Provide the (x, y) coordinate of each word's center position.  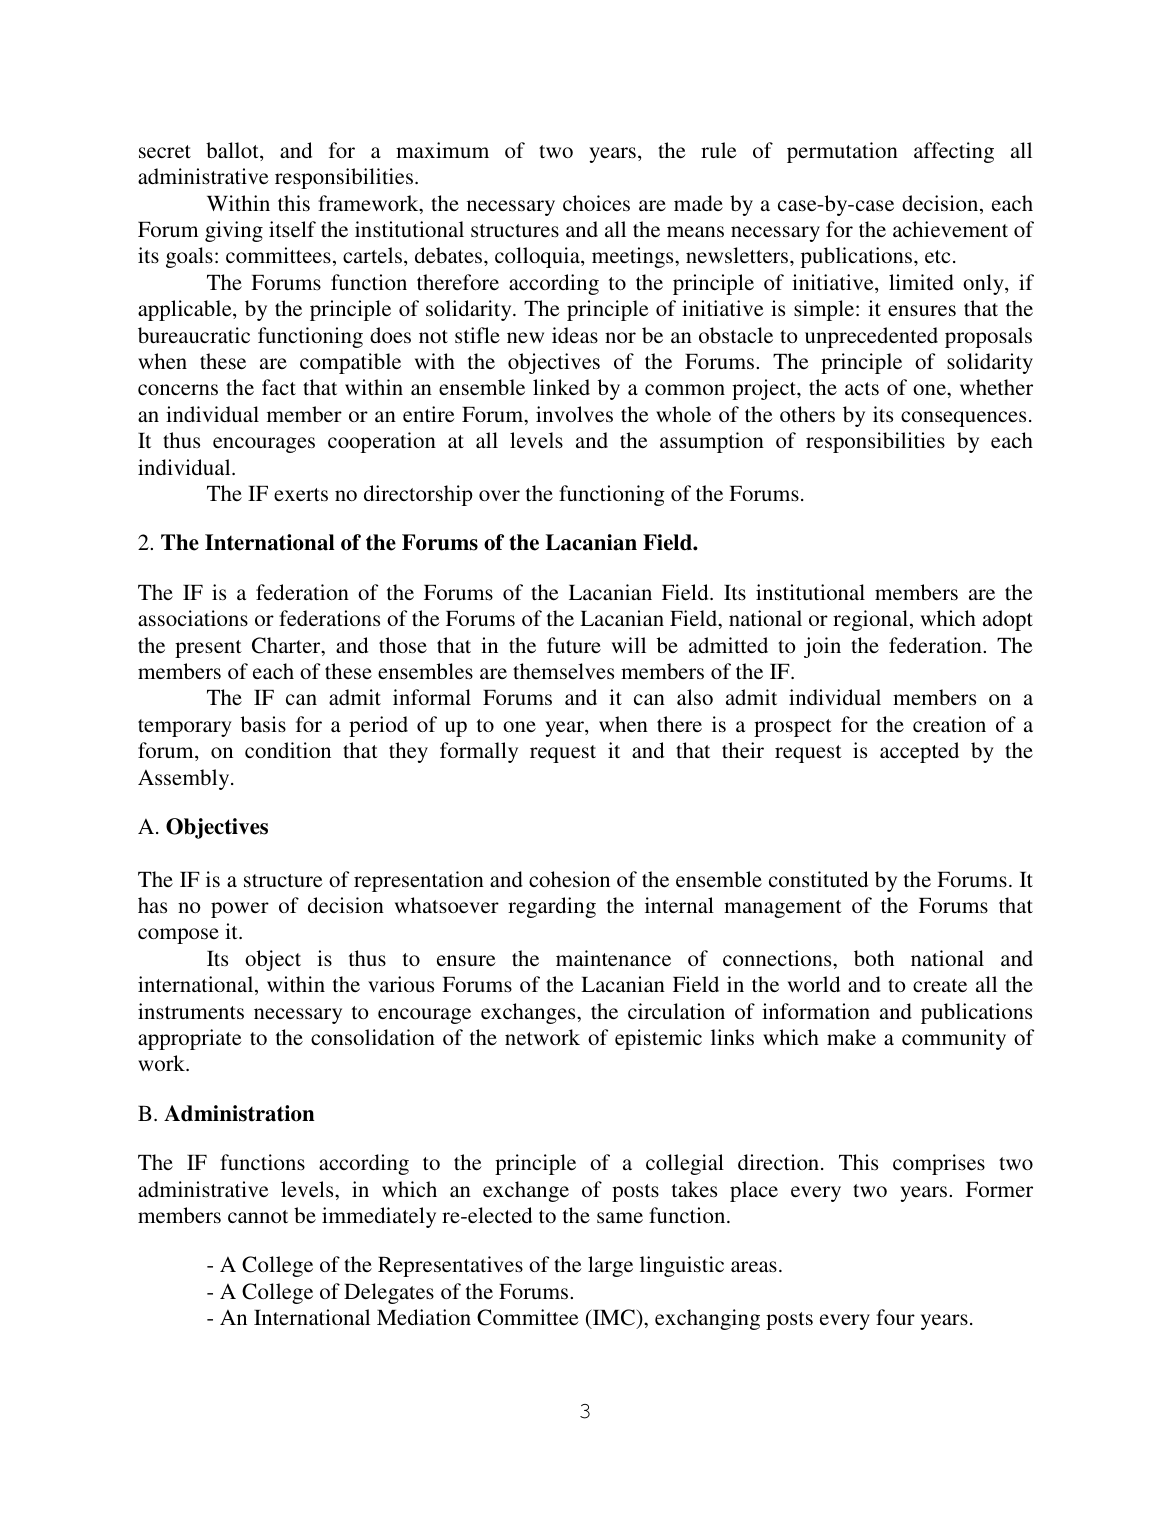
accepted (919, 752)
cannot (258, 1216)
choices (596, 203)
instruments (191, 1011)
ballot (233, 151)
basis (263, 724)
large (610, 1266)
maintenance (613, 958)
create (940, 985)
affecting (954, 152)
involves (574, 414)
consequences (963, 419)
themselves (563, 671)
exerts (301, 494)
